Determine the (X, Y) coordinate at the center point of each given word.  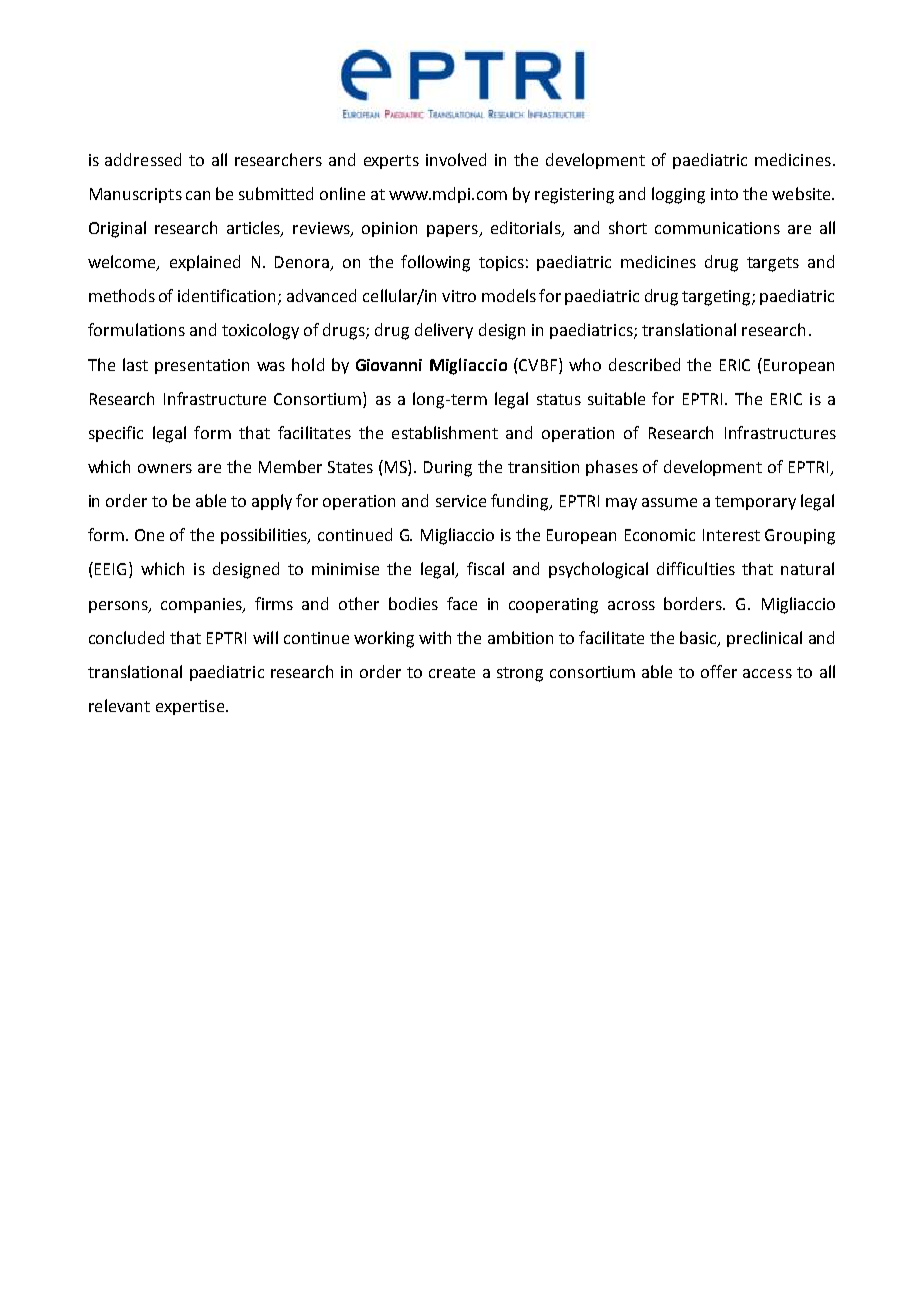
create (452, 672)
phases (612, 468)
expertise (191, 707)
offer (719, 671)
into (724, 194)
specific (116, 434)
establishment (445, 432)
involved (456, 159)
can (198, 195)
